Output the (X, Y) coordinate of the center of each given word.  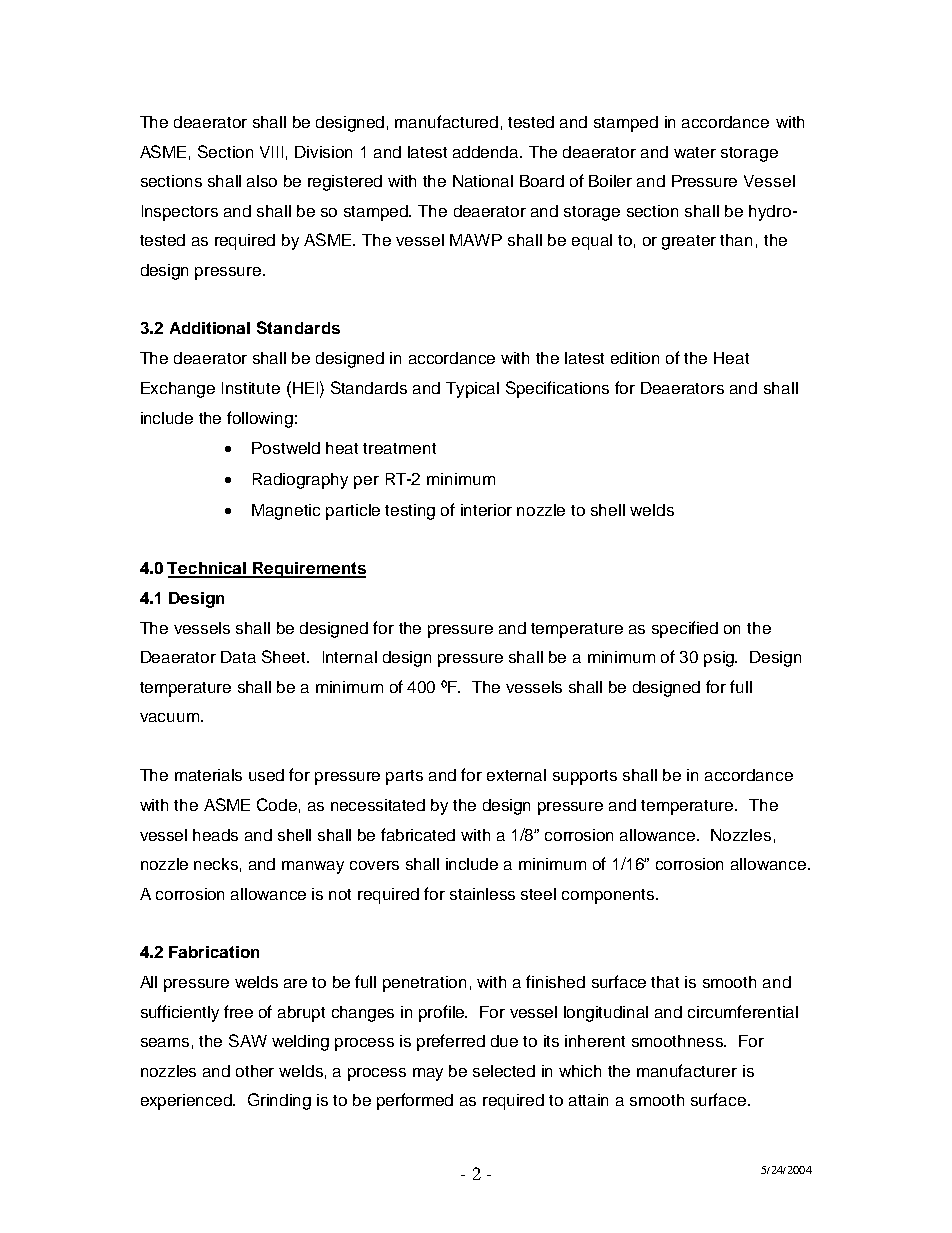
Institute (251, 388)
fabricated (418, 834)
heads (215, 835)
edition (635, 358)
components (609, 896)
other (255, 1071)
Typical (472, 390)
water (695, 152)
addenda (487, 152)
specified (685, 629)
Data (238, 657)
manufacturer (687, 1070)
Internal (350, 657)
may (428, 1074)
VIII (271, 152)
